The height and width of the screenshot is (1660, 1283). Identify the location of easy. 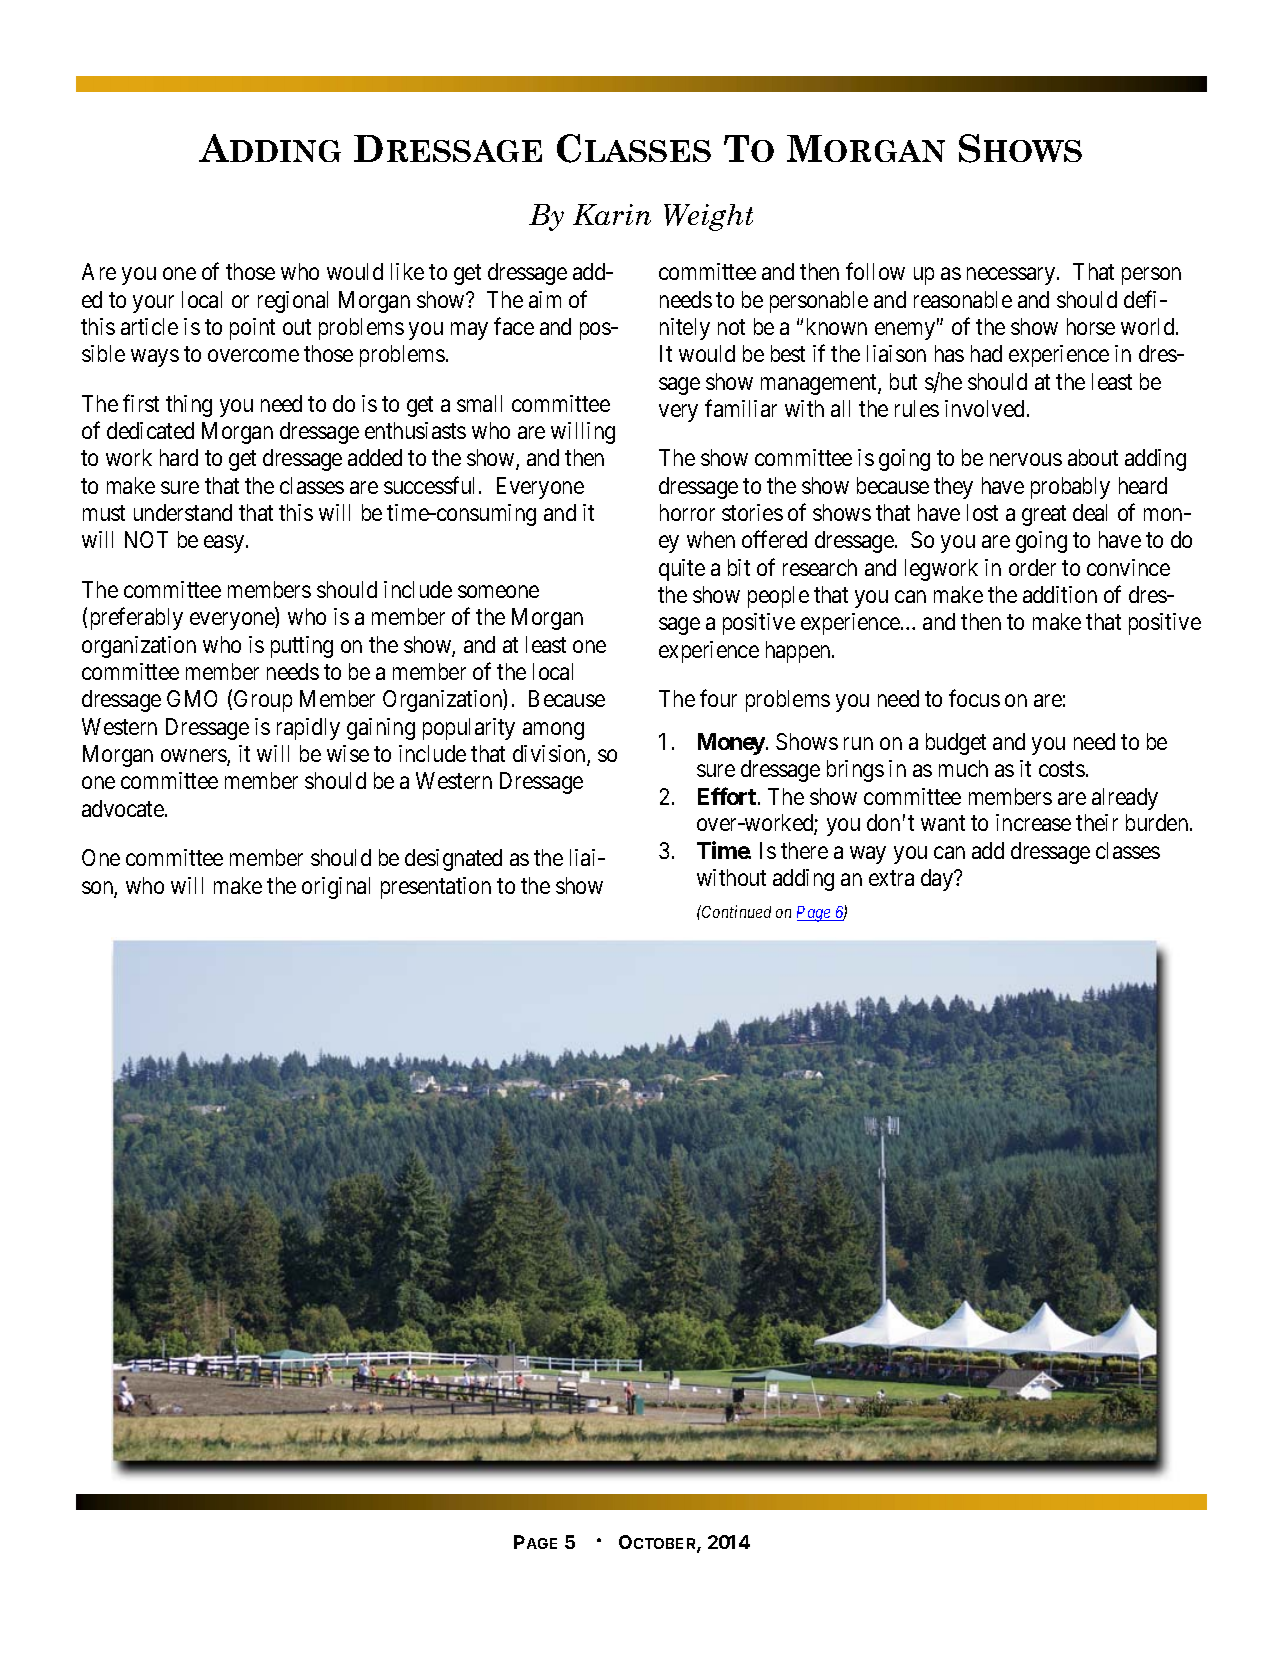
(225, 544).
